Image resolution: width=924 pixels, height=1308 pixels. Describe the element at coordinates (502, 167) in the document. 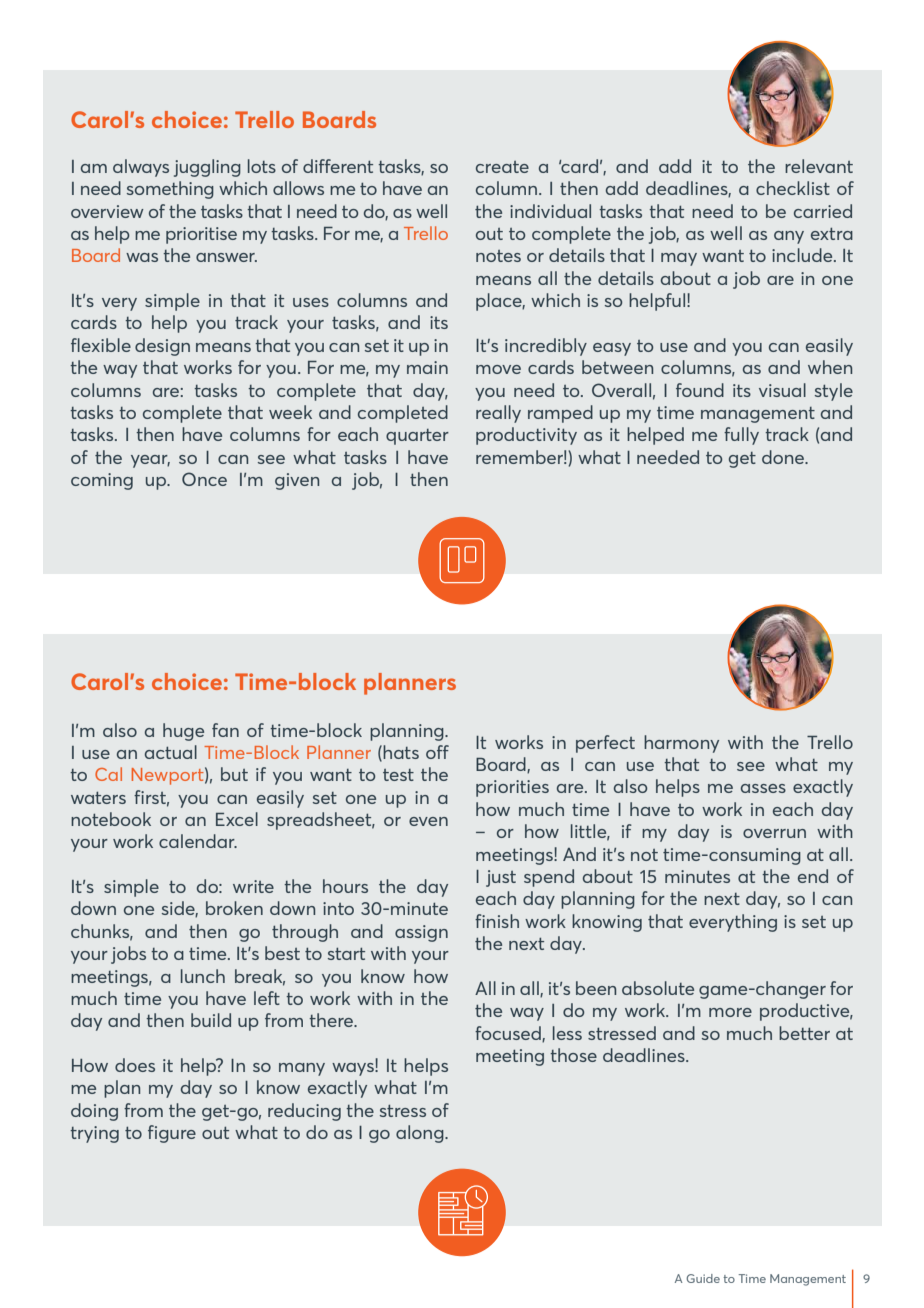

I see `create` at that location.
